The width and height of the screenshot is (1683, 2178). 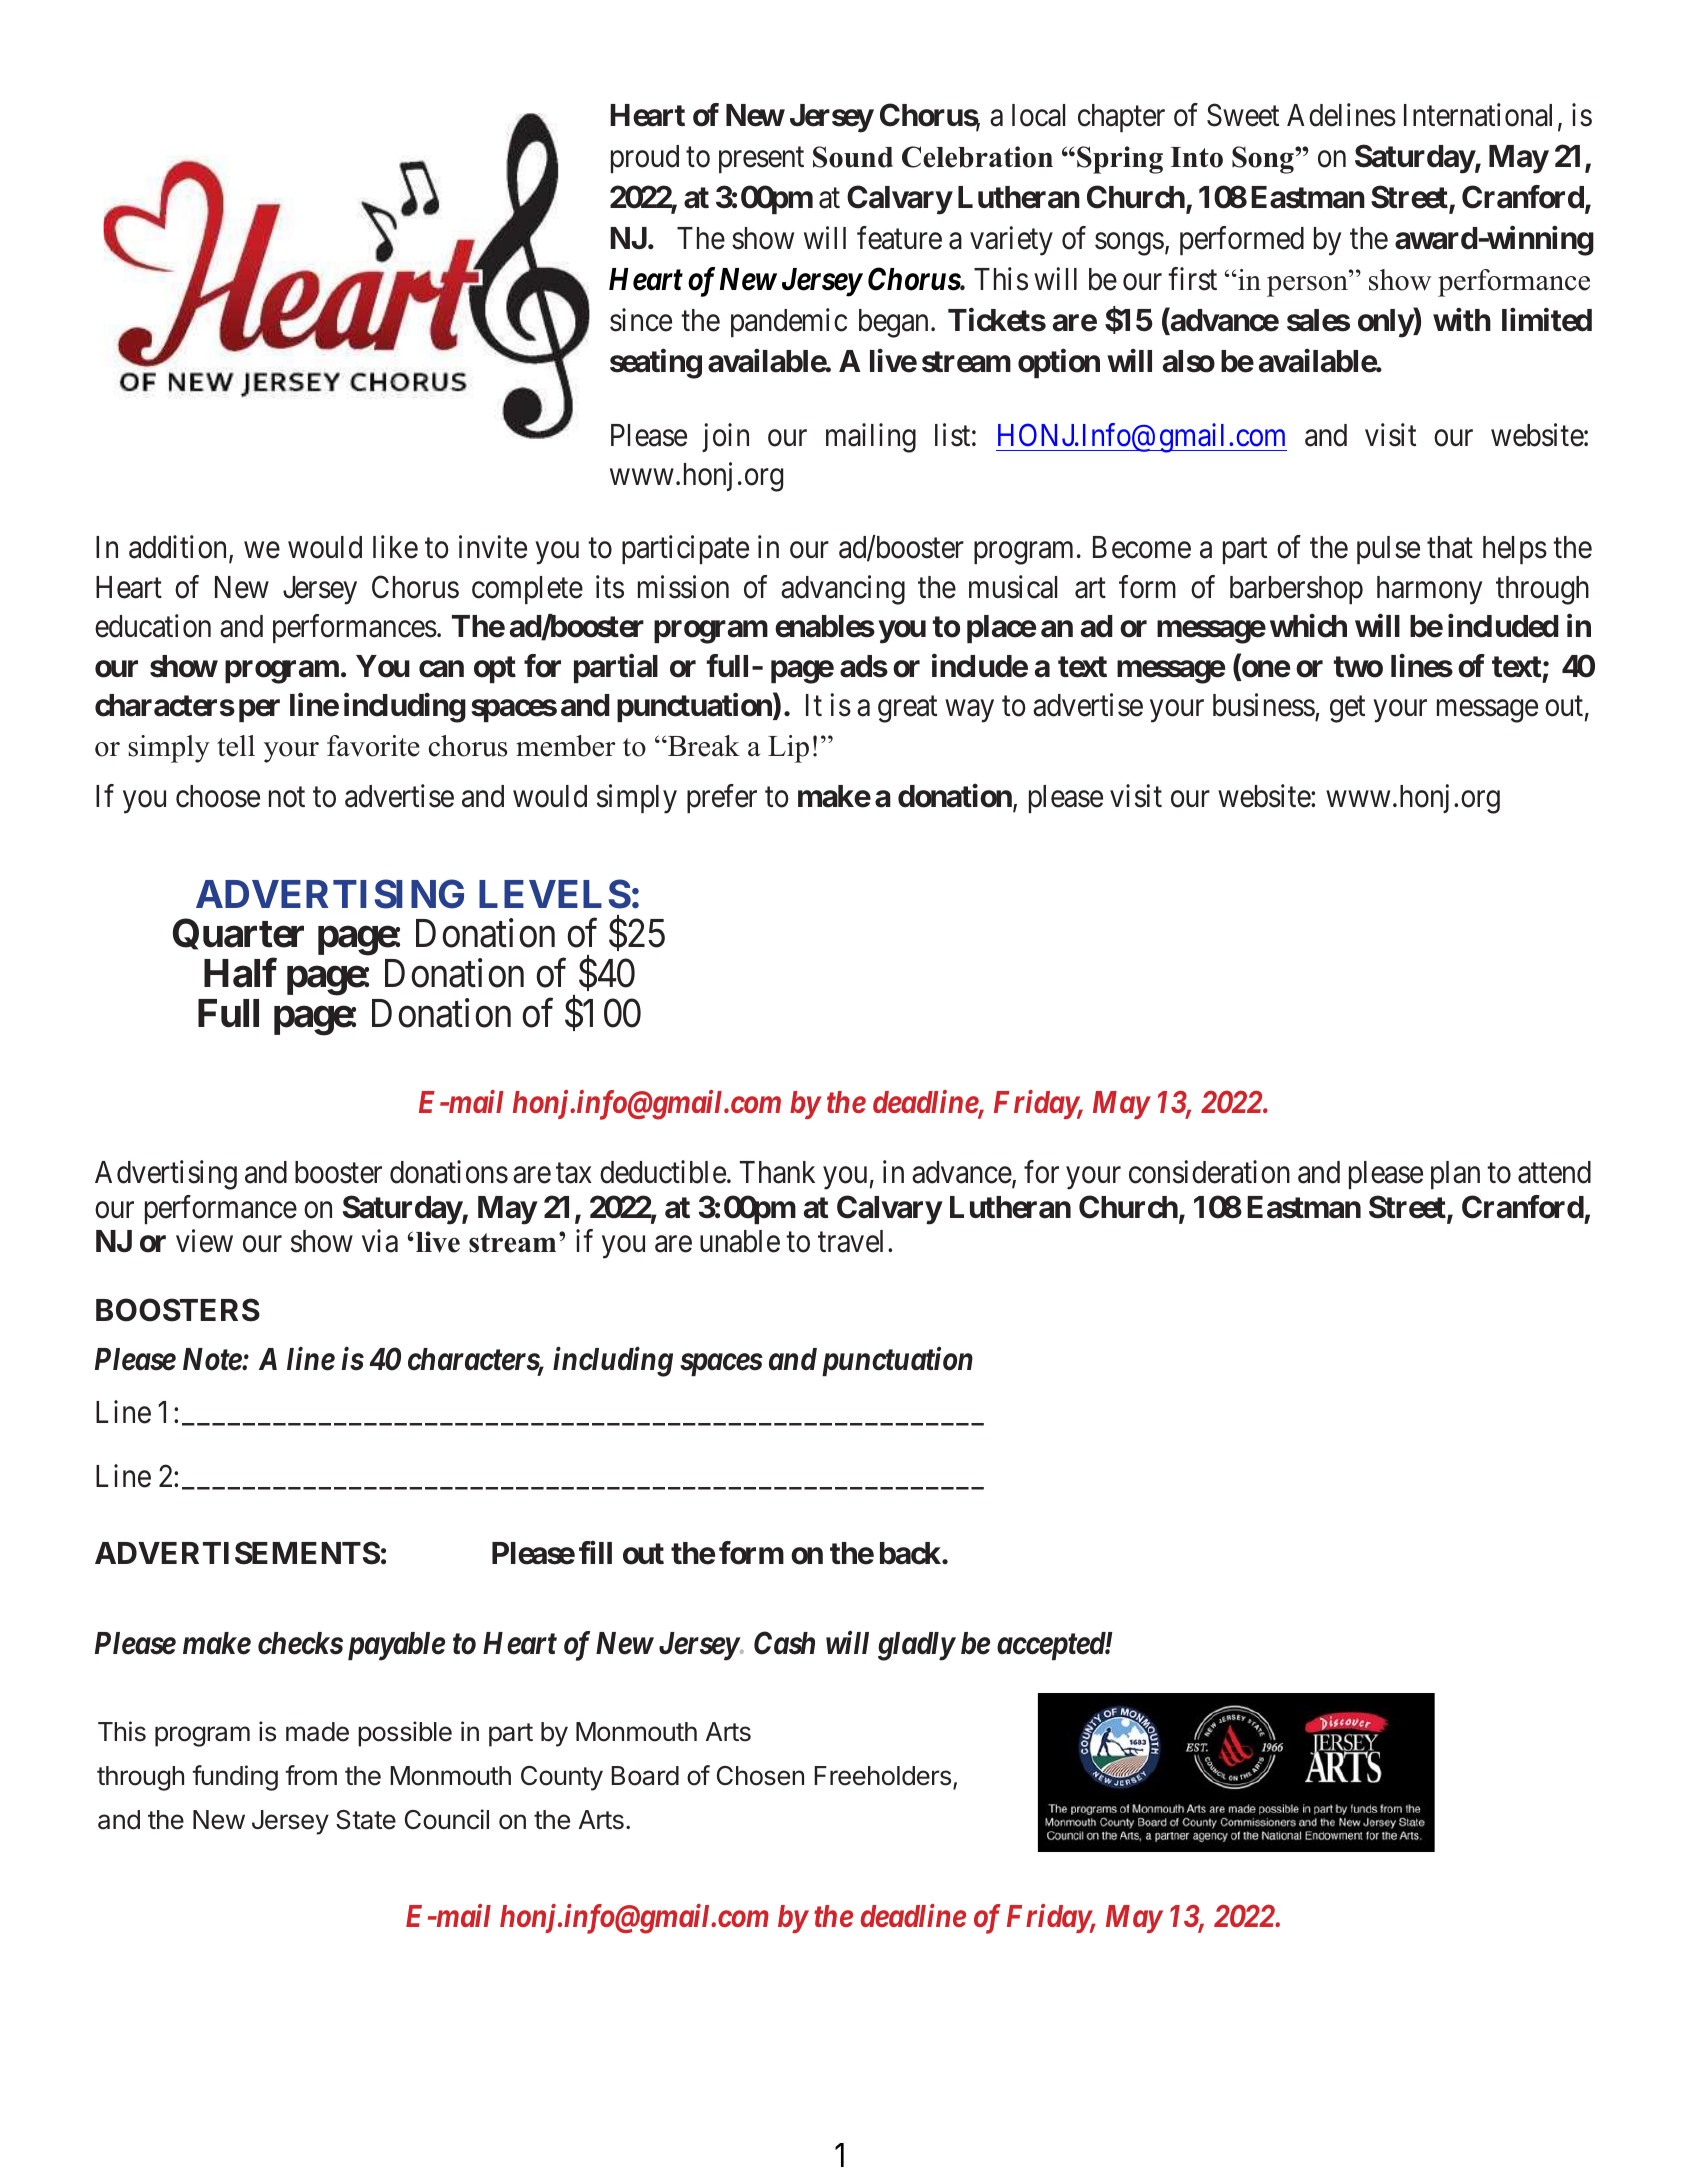 What do you see at coordinates (853, 1241) in the screenshot?
I see `travel` at bounding box center [853, 1241].
